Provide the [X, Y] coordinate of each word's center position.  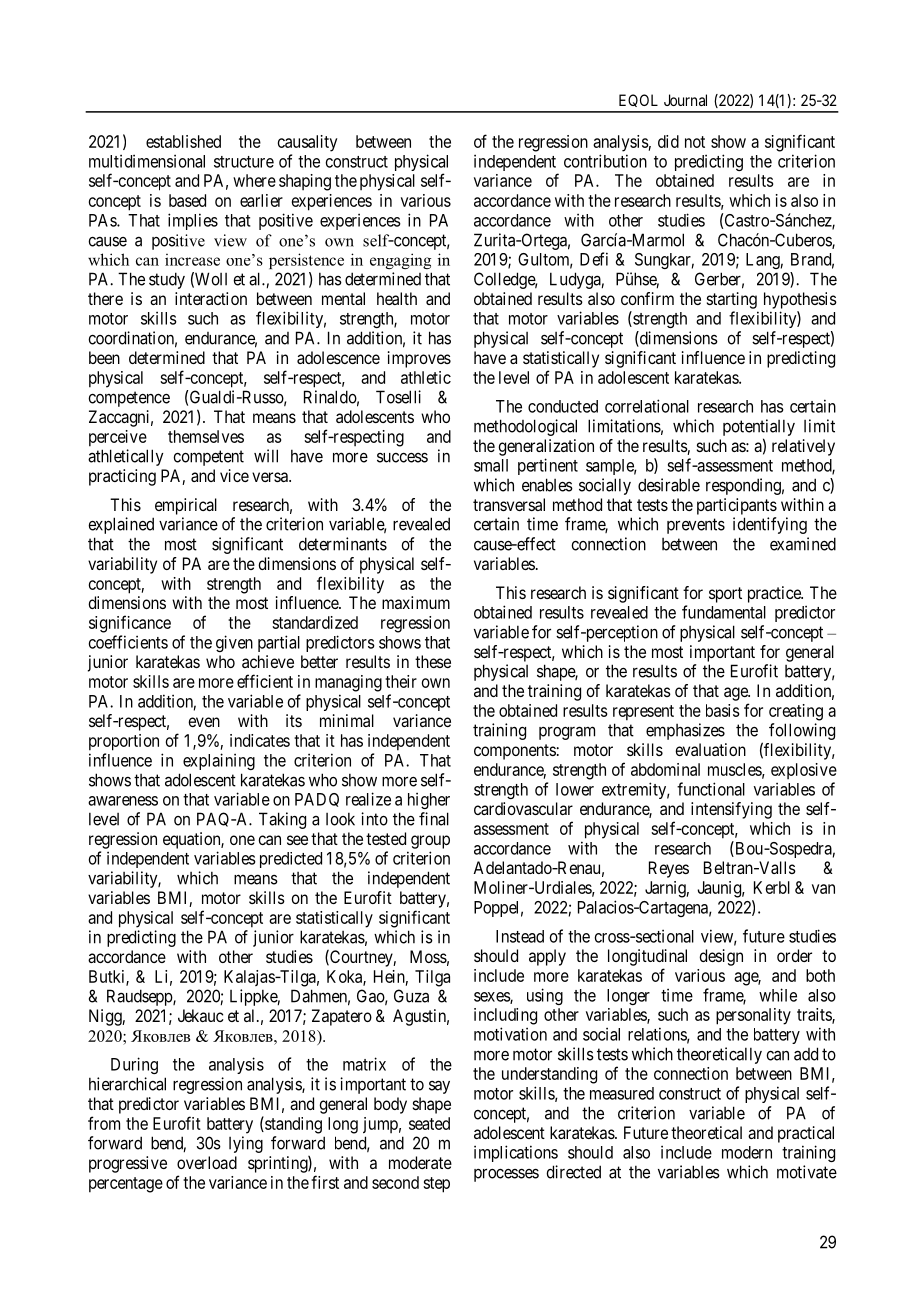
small [491, 465]
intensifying [731, 810]
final [434, 819]
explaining [219, 761]
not [695, 142]
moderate [420, 1162]
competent [208, 458]
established [183, 141]
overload [207, 1162]
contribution [605, 161]
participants [737, 506]
